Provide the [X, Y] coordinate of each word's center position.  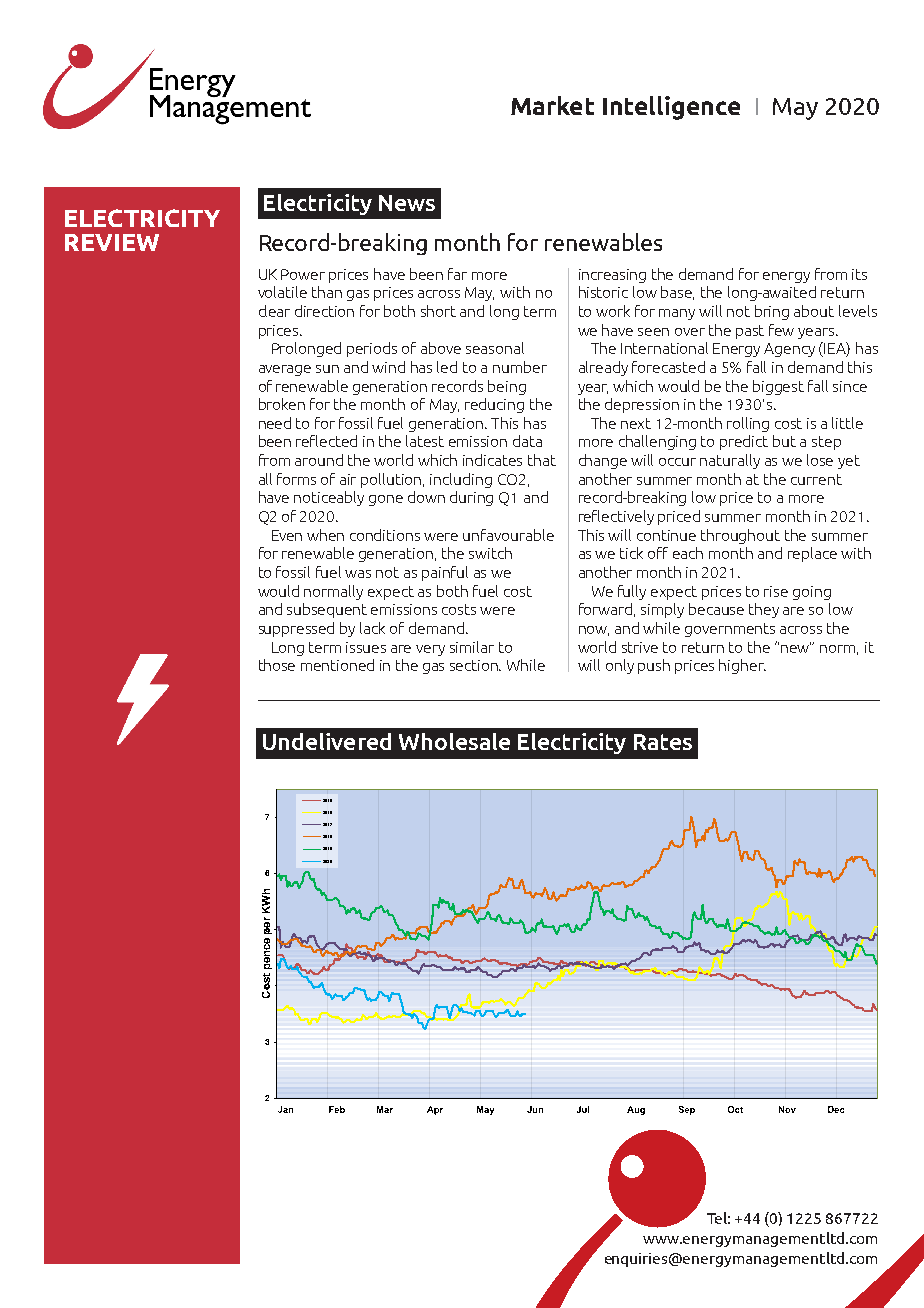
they [764, 610]
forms [296, 479]
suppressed [296, 629]
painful [445, 573]
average [285, 370]
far [457, 274]
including [461, 480]
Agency [789, 350]
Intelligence [671, 108]
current [816, 479]
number [520, 367]
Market [552, 105]
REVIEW [112, 242]
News [407, 203]
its [859, 274]
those [277, 665]
